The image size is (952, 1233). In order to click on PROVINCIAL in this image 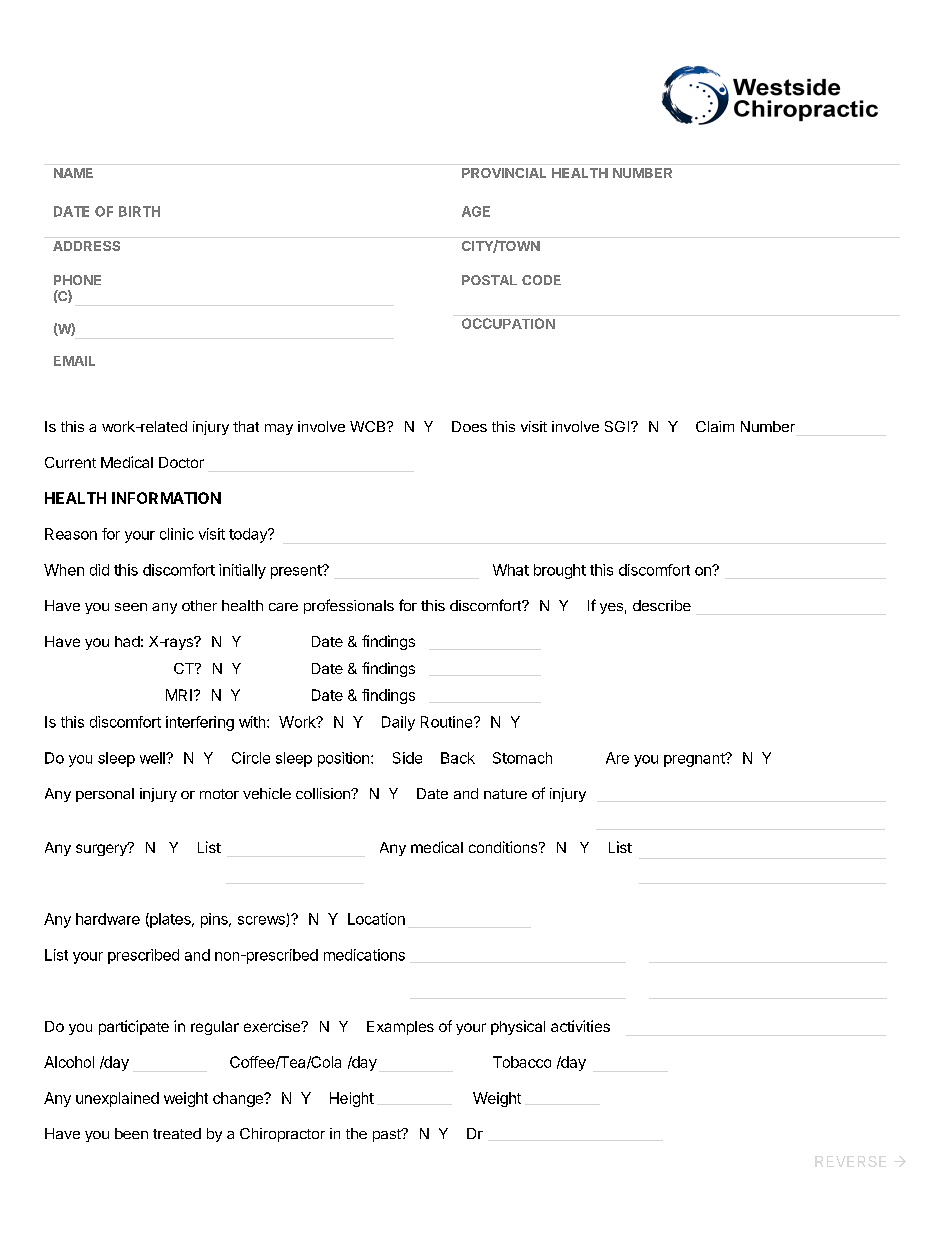, I will do `click(504, 173)`.
